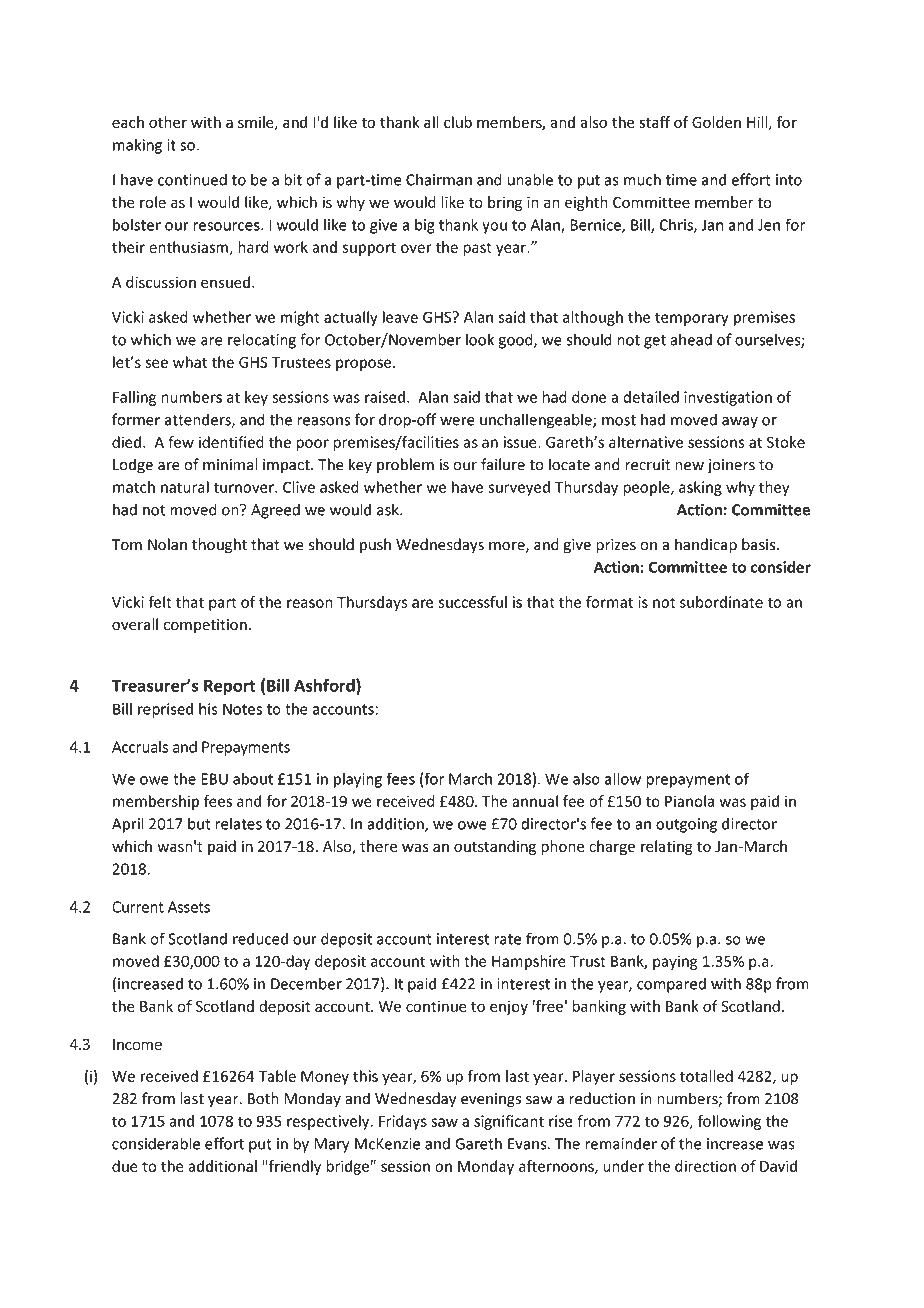 This image has height=1308, width=924. What do you see at coordinates (205, 626) in the image?
I see `competition` at bounding box center [205, 626].
